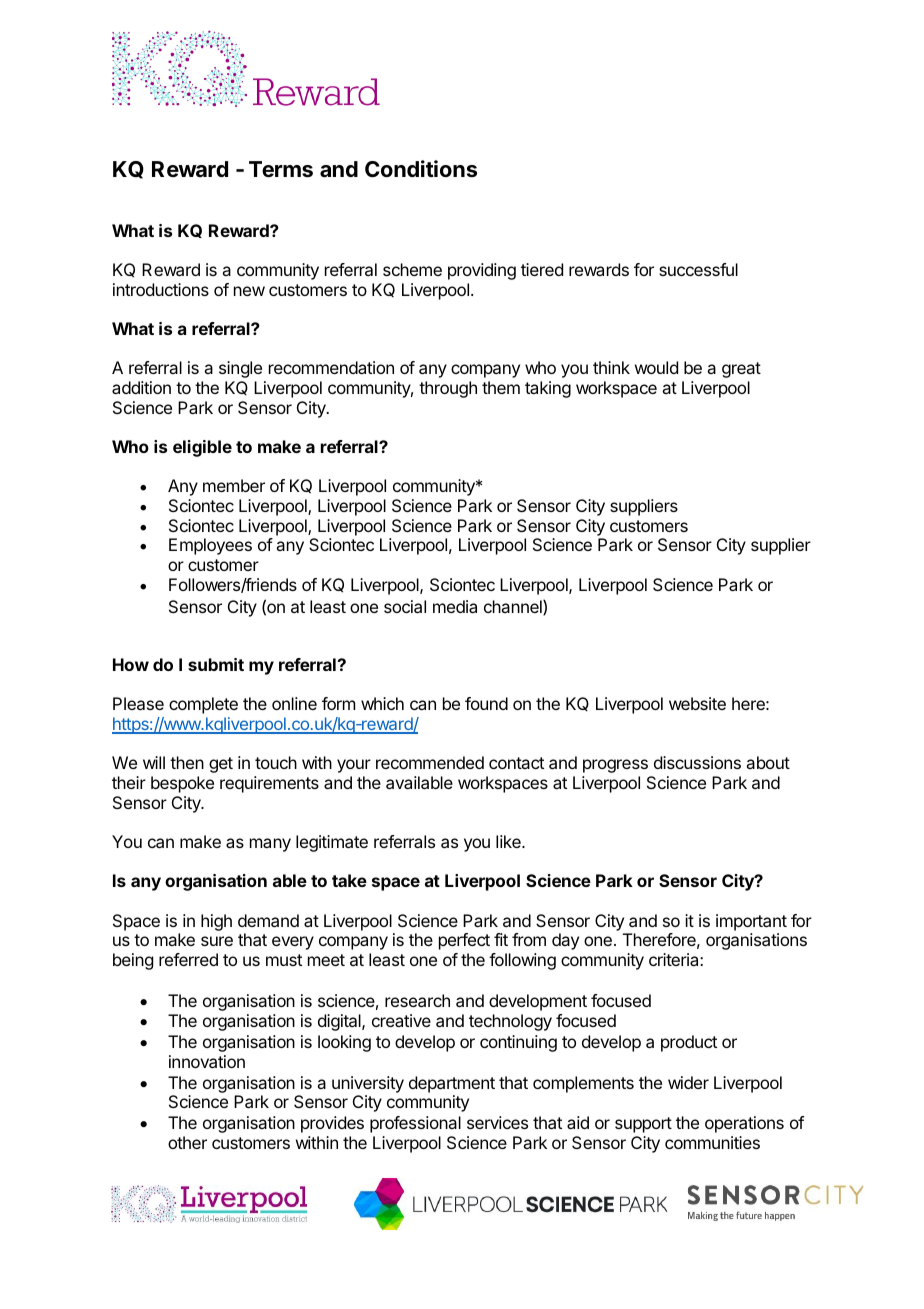 The height and width of the document is (1309, 924). I want to click on bespoke, so click(182, 784).
